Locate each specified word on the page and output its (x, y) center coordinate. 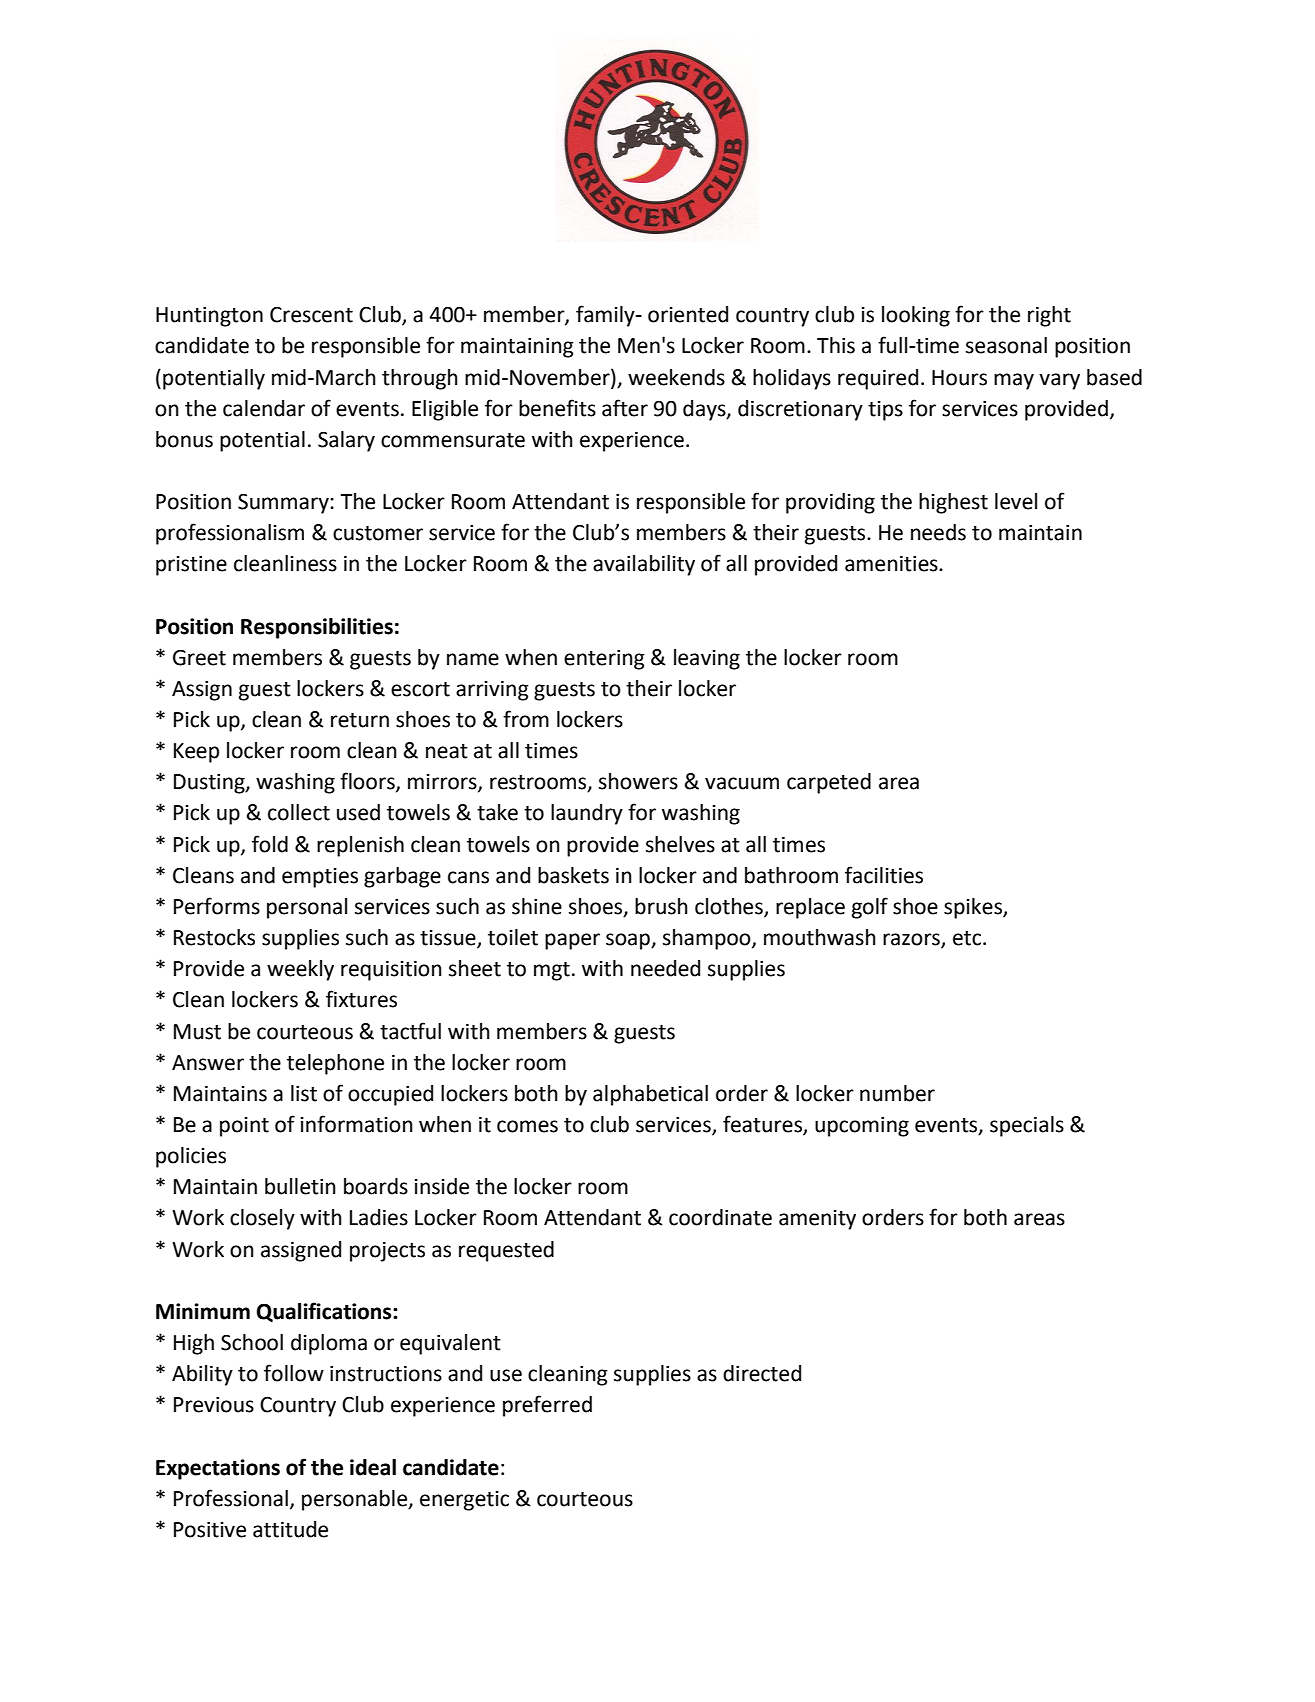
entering (604, 660)
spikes (974, 908)
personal (307, 908)
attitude (290, 1529)
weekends (676, 377)
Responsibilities (317, 628)
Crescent (311, 315)
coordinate (720, 1217)
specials (1027, 1126)
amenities (892, 564)
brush (661, 906)
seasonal (1006, 345)
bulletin (300, 1186)
